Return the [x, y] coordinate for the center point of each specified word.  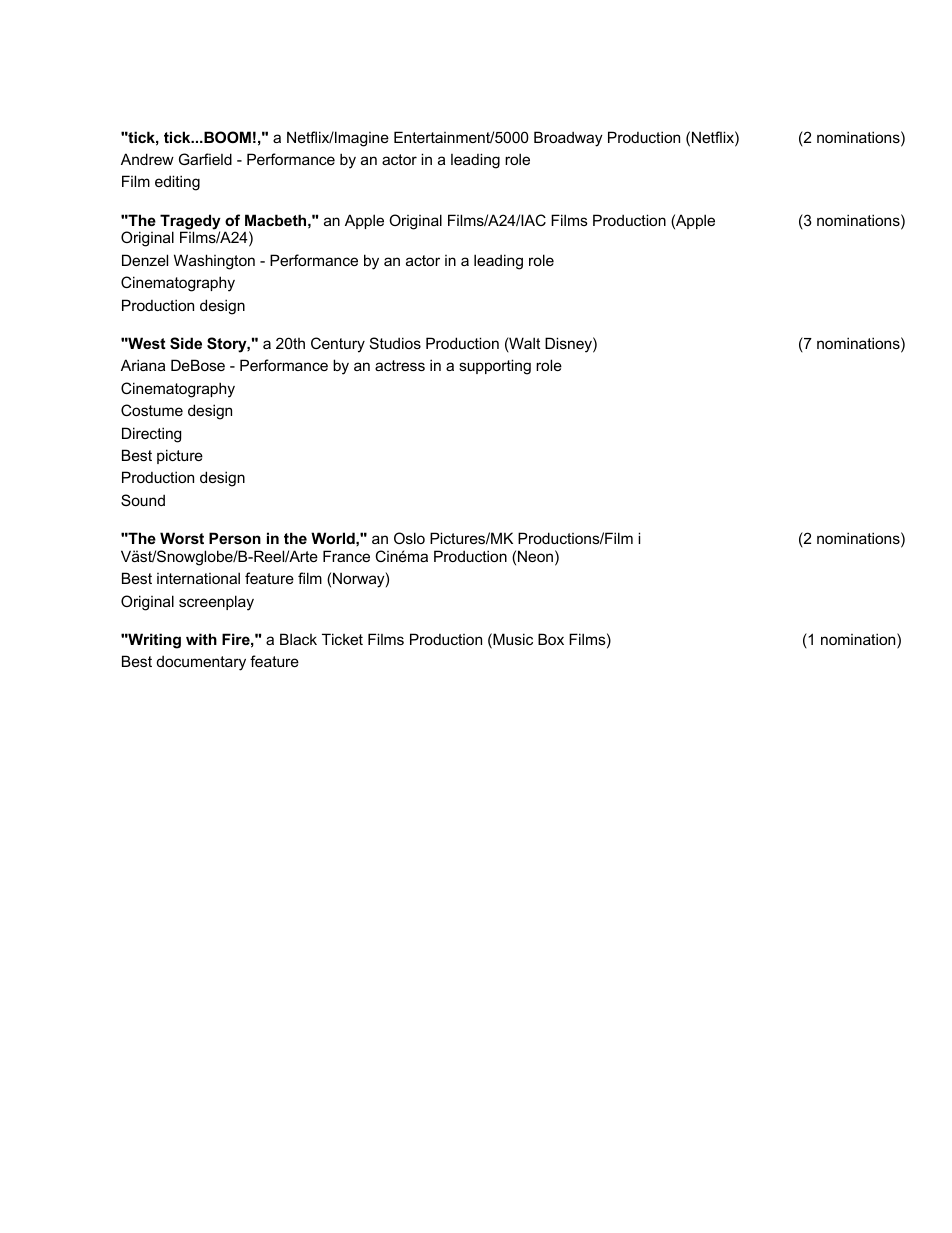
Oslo [409, 538]
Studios [395, 343]
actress [400, 365]
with [201, 639]
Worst [182, 538]
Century [338, 345]
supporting [495, 367]
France [346, 556]
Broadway [568, 139]
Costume [152, 410]
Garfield [205, 159]
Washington [214, 262]
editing [177, 183]
